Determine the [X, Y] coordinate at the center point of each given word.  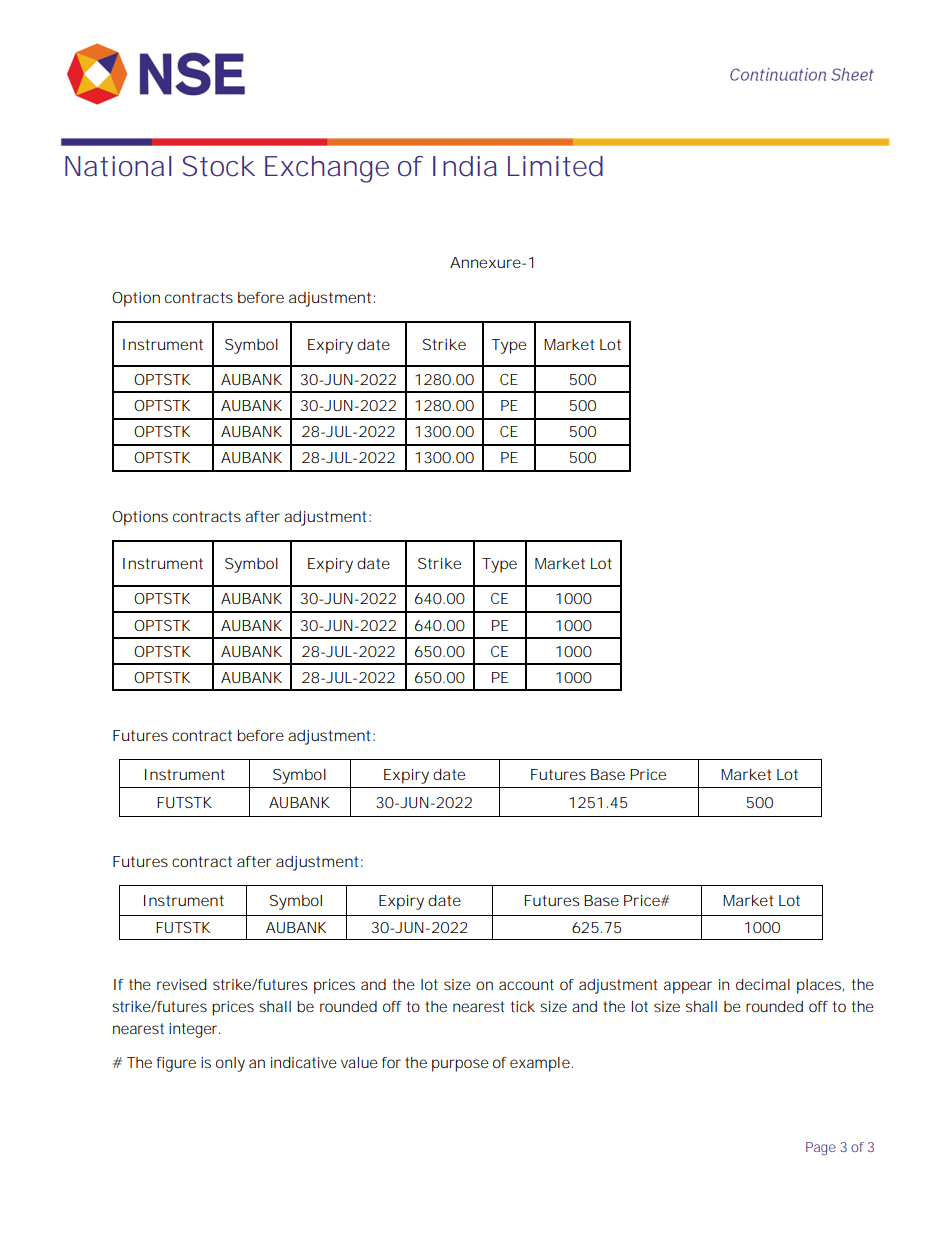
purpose [460, 1065]
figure [176, 1064]
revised [182, 984]
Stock [219, 166]
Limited [555, 166]
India [465, 166]
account [526, 984]
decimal [763, 984]
